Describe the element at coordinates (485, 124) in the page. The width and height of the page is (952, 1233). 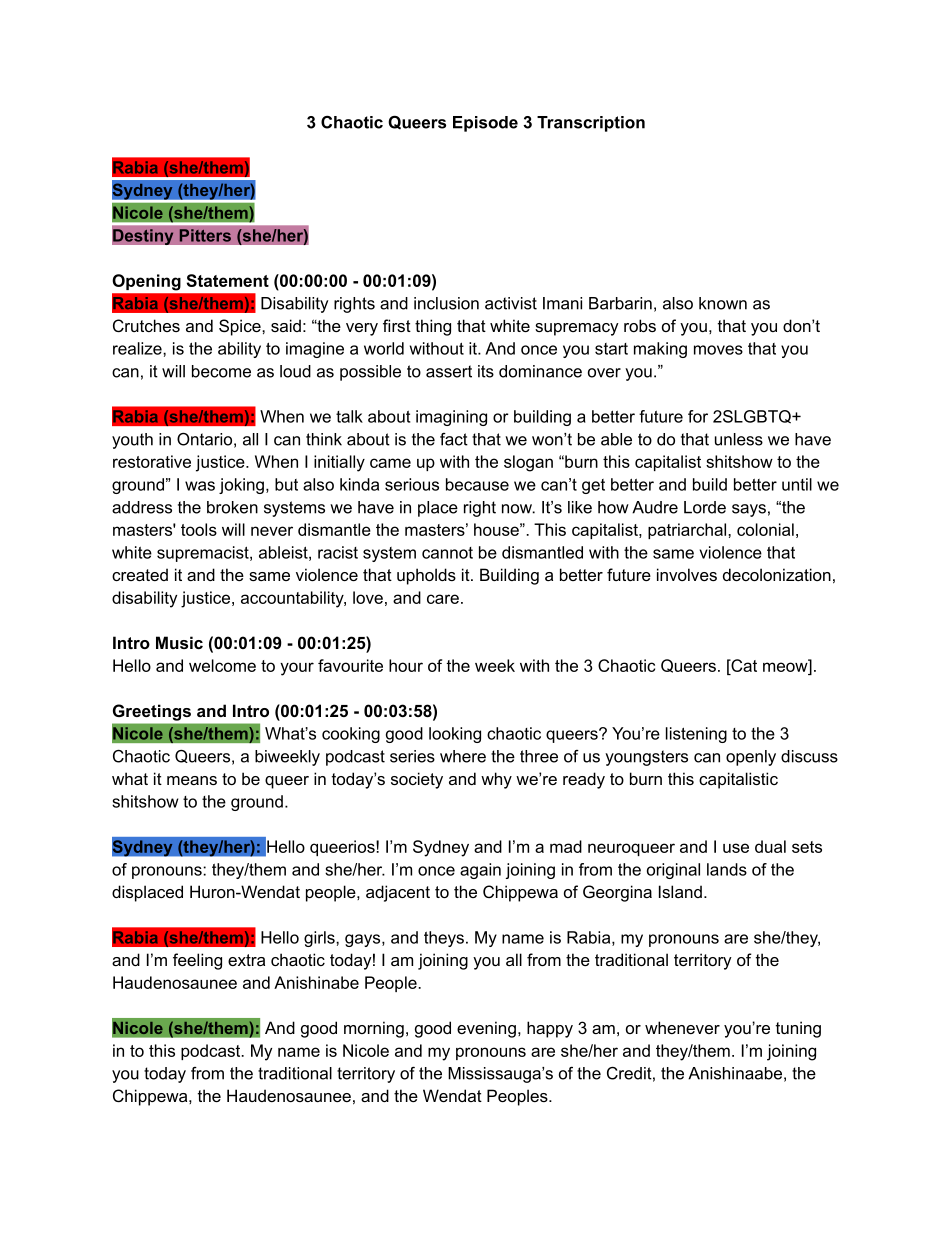
I see `Episode` at that location.
